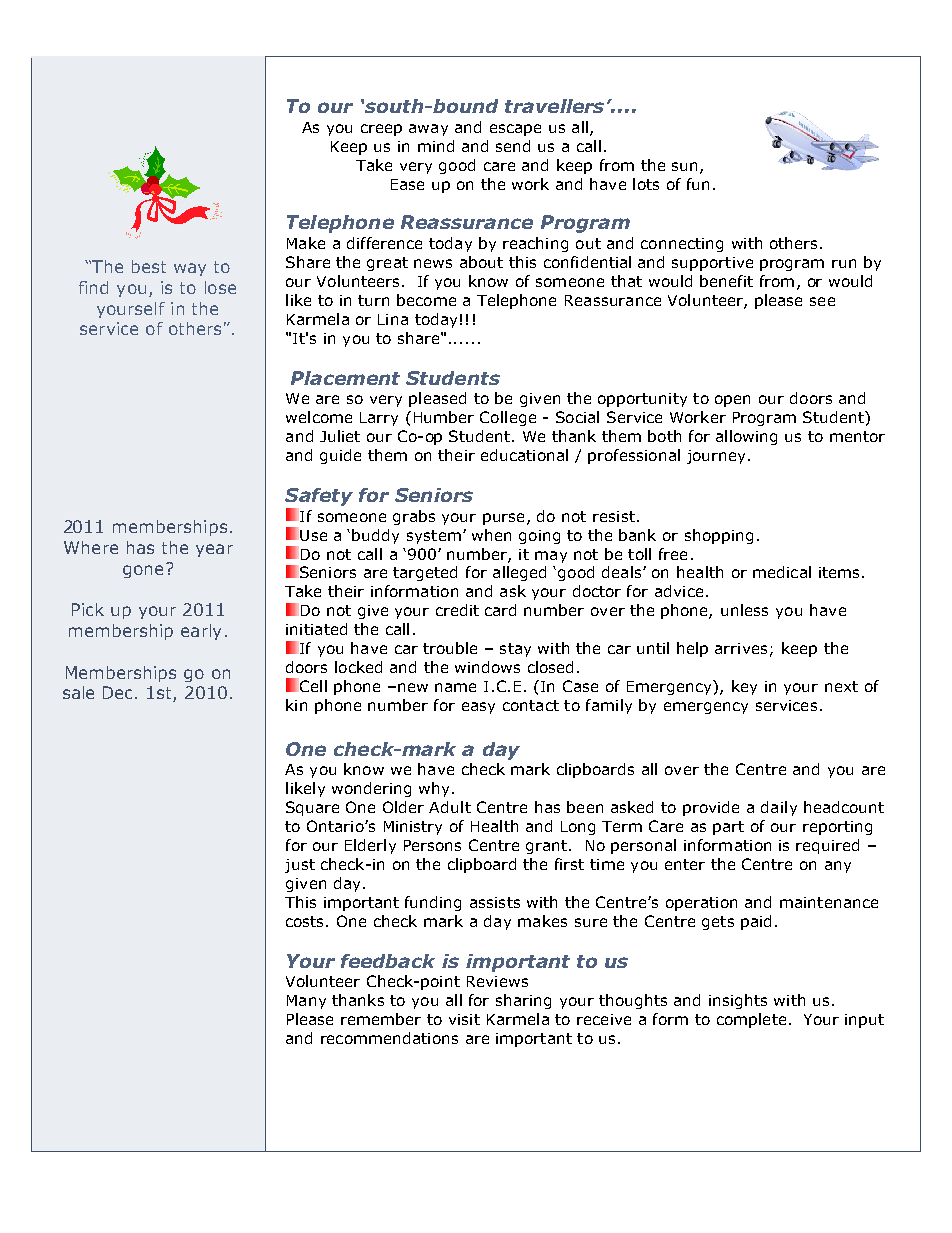 This image has width=952, height=1233. I want to click on sun, so click(684, 166).
